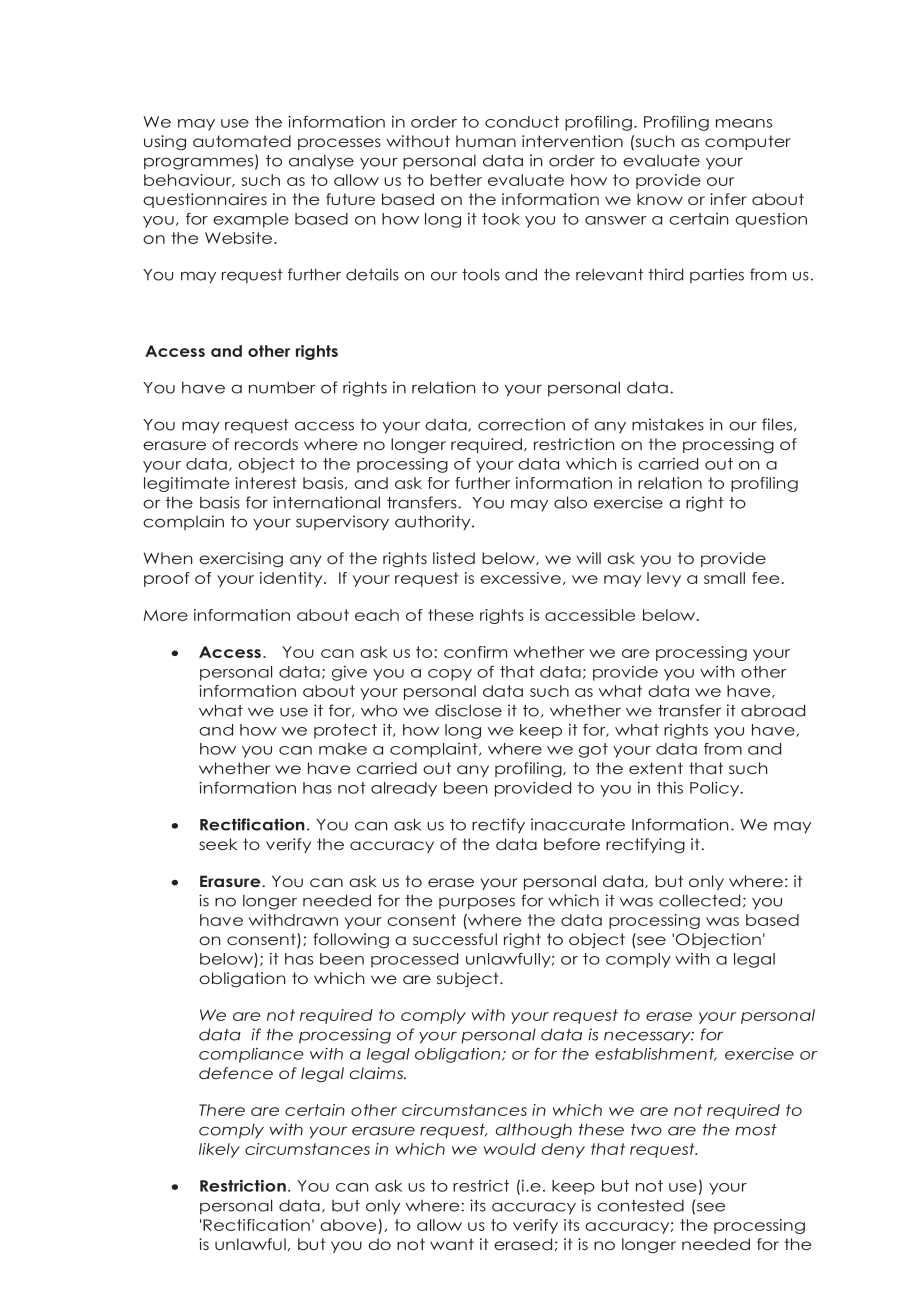  I want to click on automated, so click(242, 141).
